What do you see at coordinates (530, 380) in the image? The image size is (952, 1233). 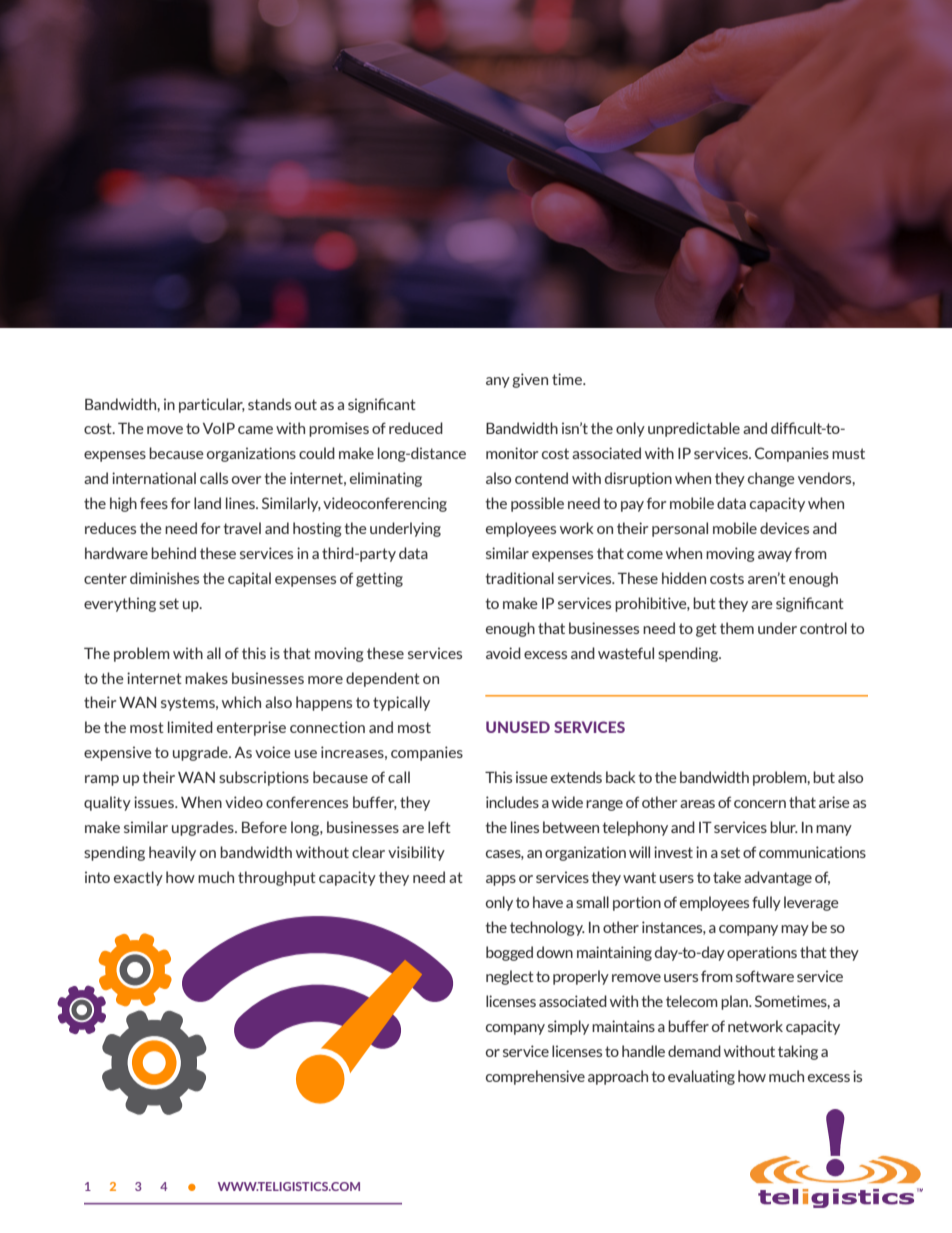 I see `given` at bounding box center [530, 380].
